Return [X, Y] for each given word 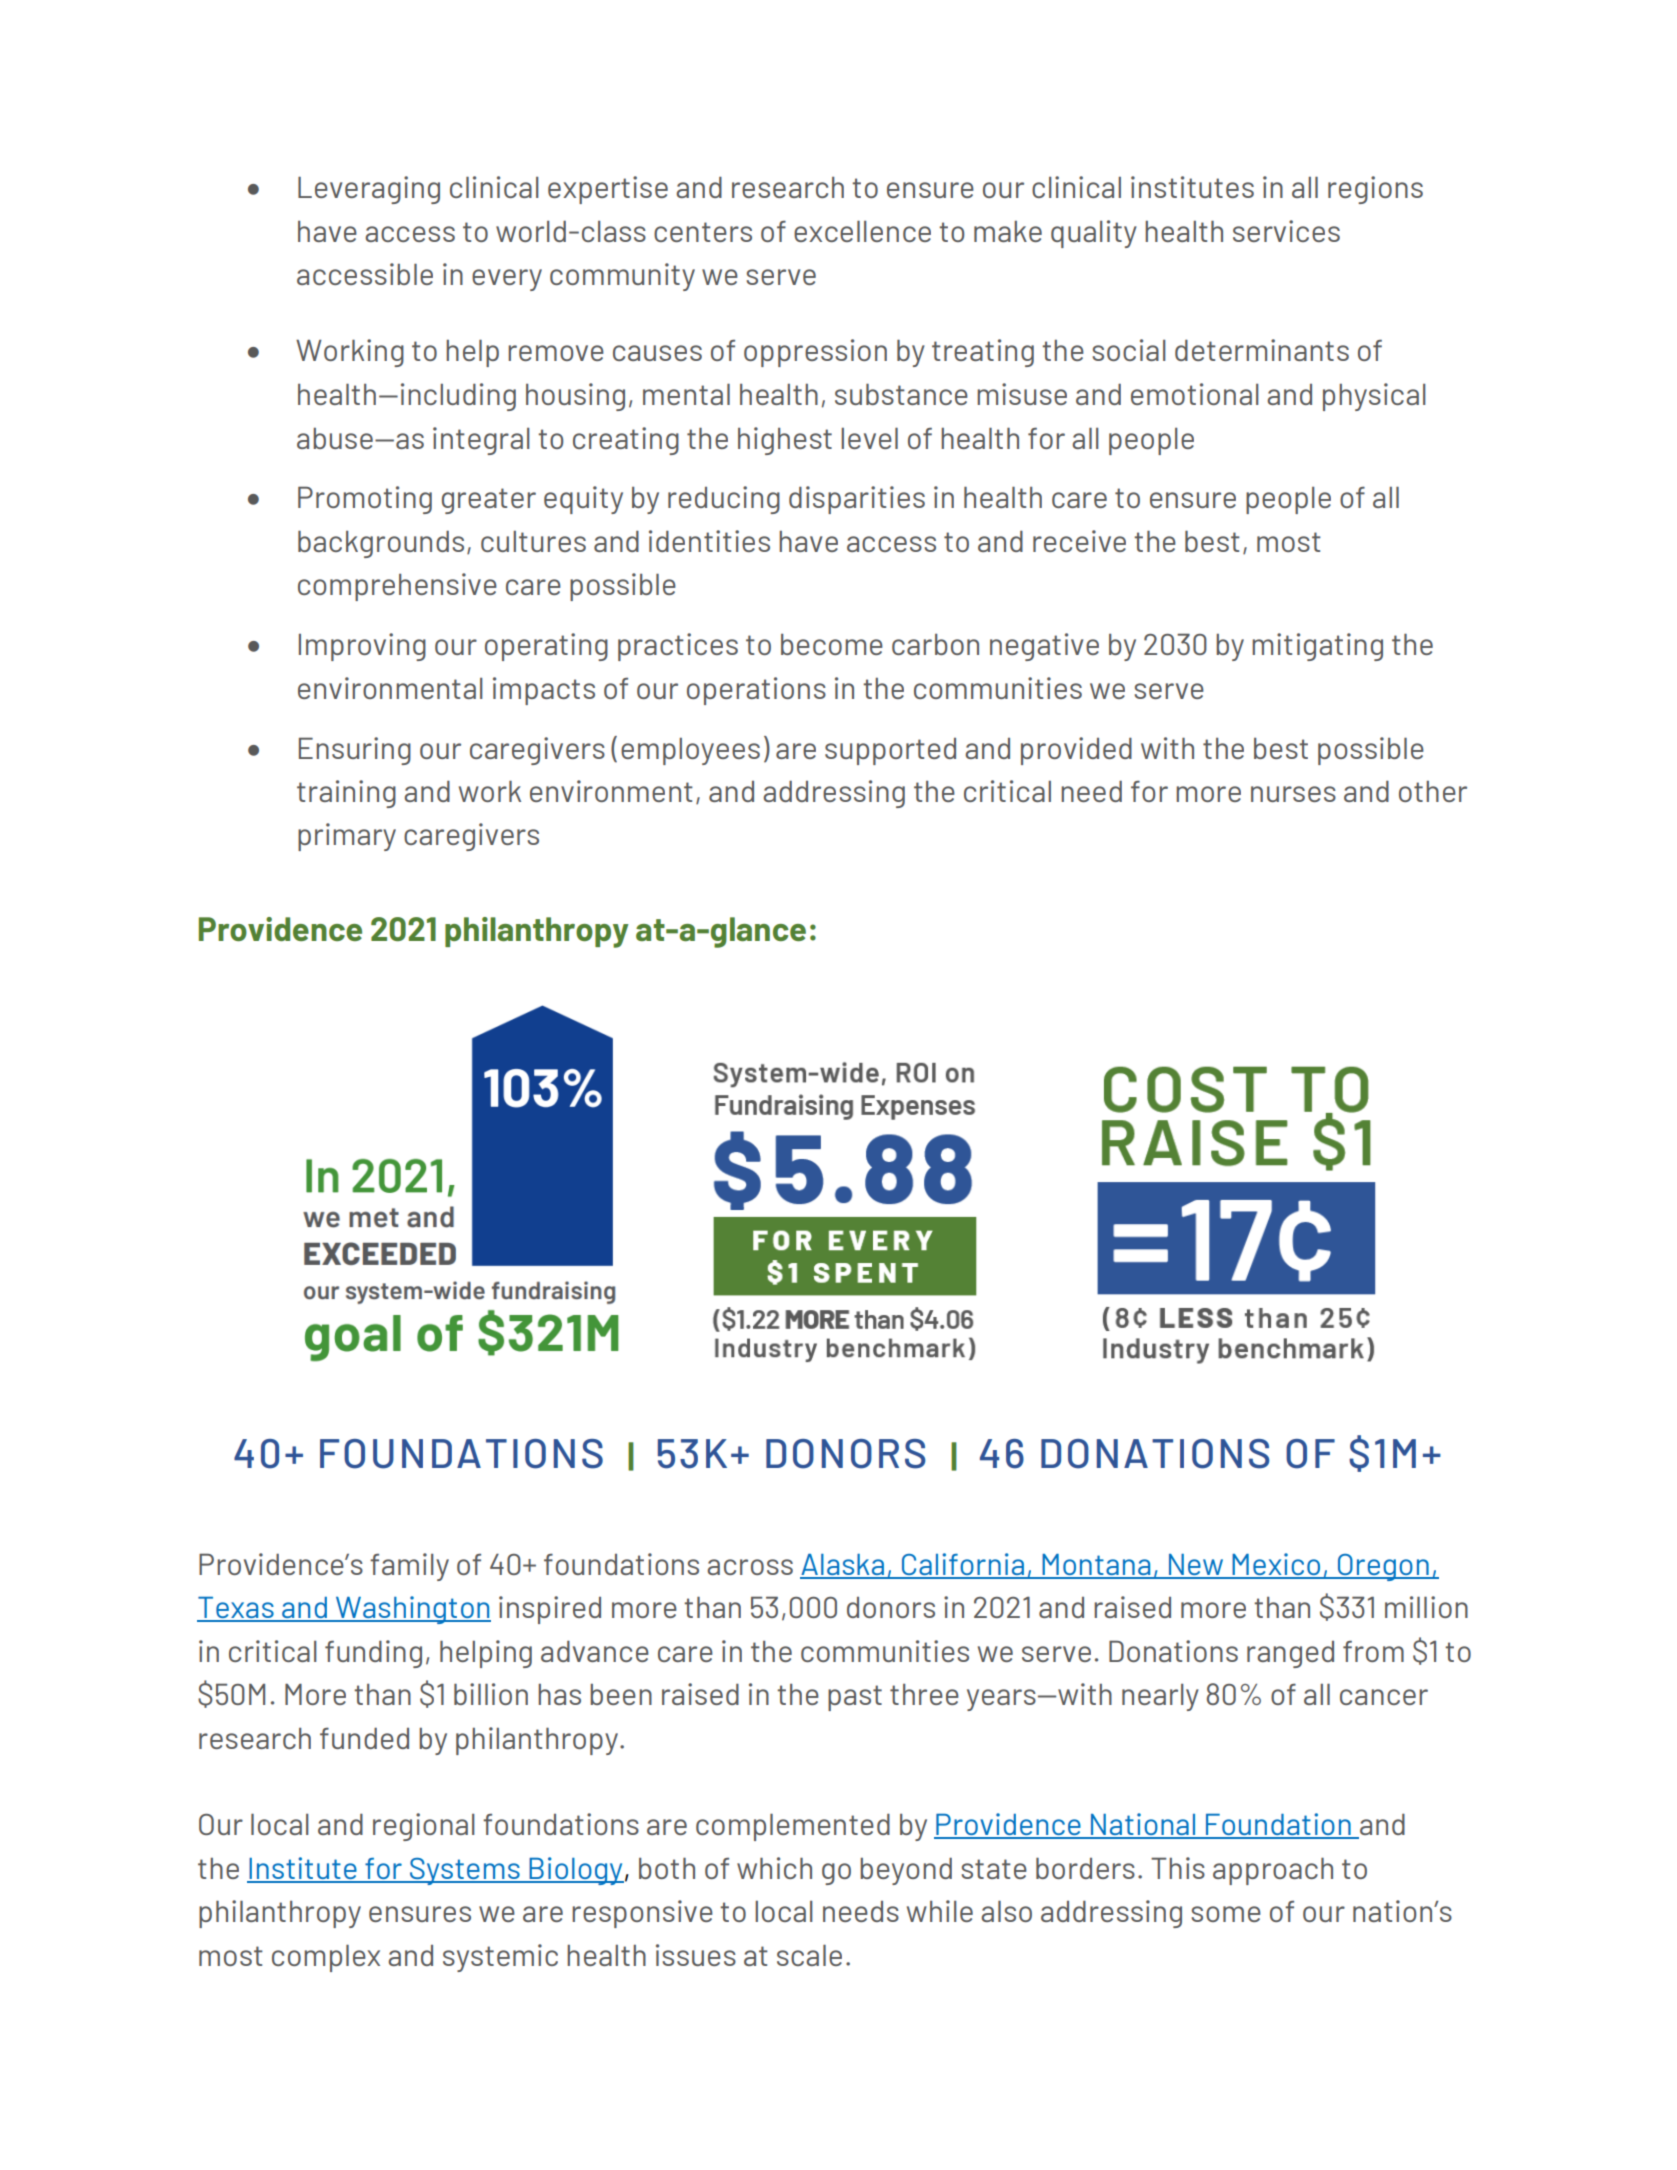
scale [809, 1955]
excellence [862, 231]
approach [1273, 1871]
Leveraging [369, 190]
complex [326, 1958]
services [1286, 231]
